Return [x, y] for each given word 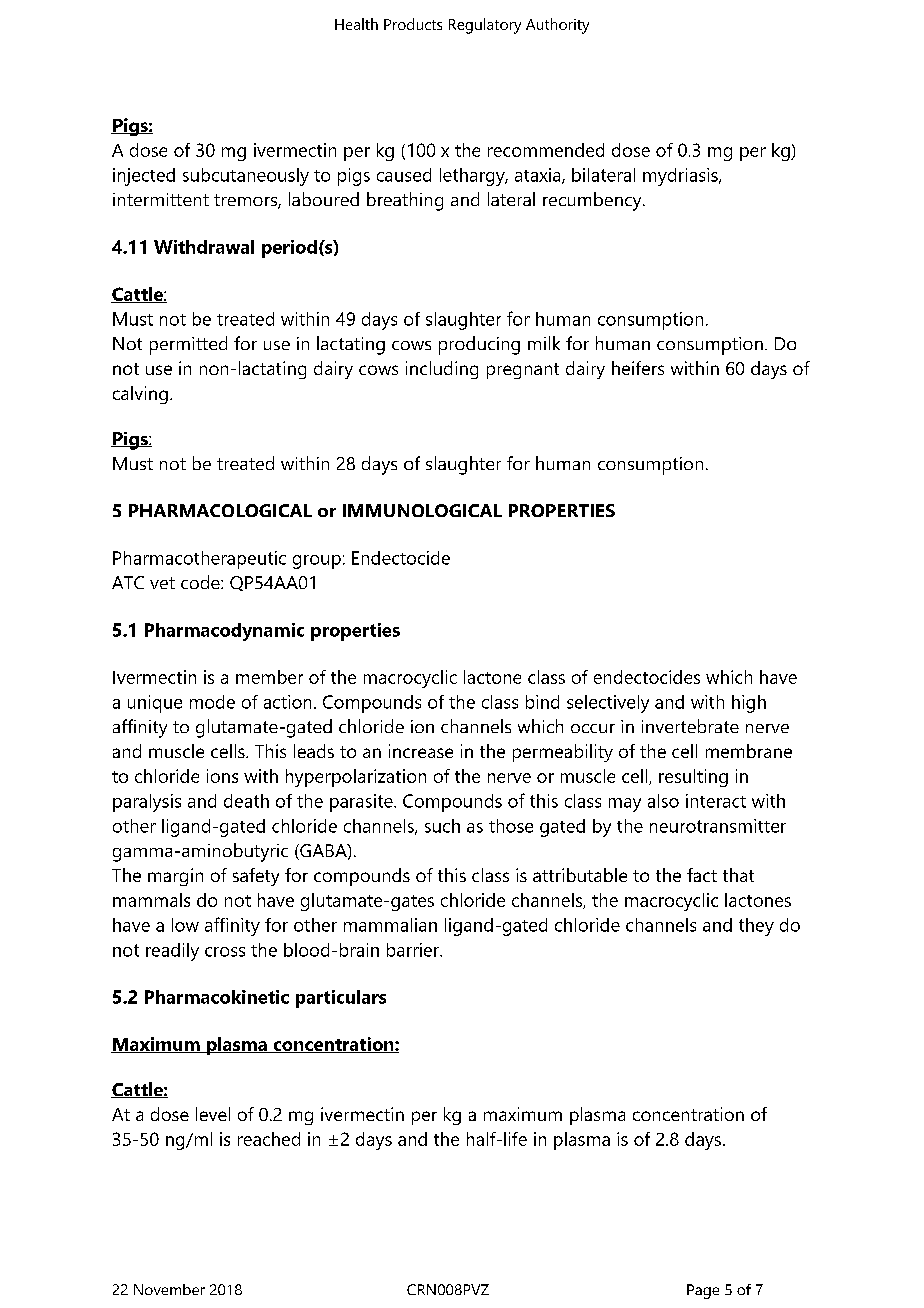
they [756, 927]
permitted [188, 345]
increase [421, 751]
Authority [557, 26]
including [442, 370]
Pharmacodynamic [224, 632]
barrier [414, 950]
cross [225, 952]
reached [269, 1139]
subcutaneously [246, 177]
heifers [638, 368]
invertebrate [690, 726]
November [169, 1289]
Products [413, 24]
